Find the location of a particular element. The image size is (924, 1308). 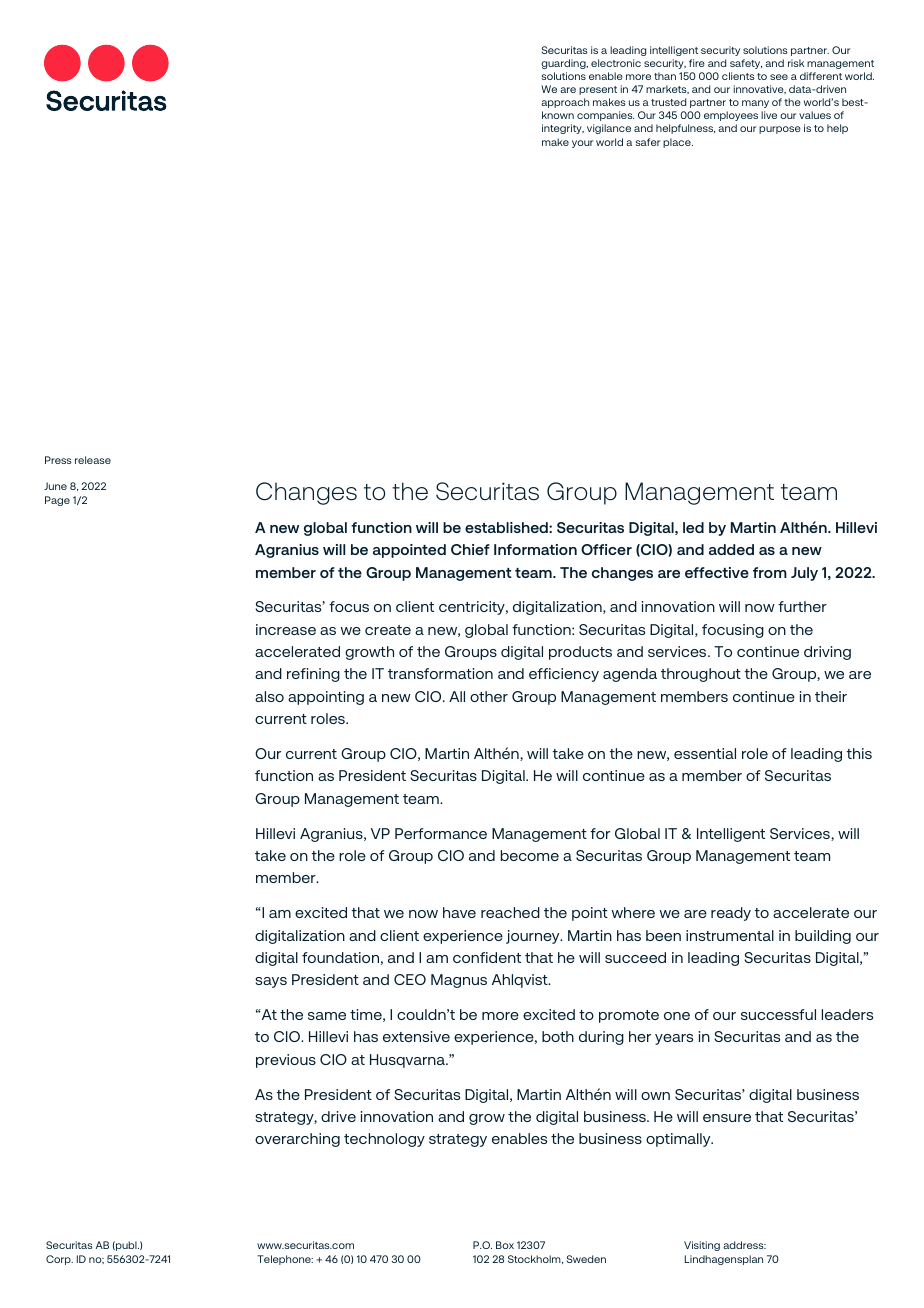

integrity is located at coordinates (563, 129).
